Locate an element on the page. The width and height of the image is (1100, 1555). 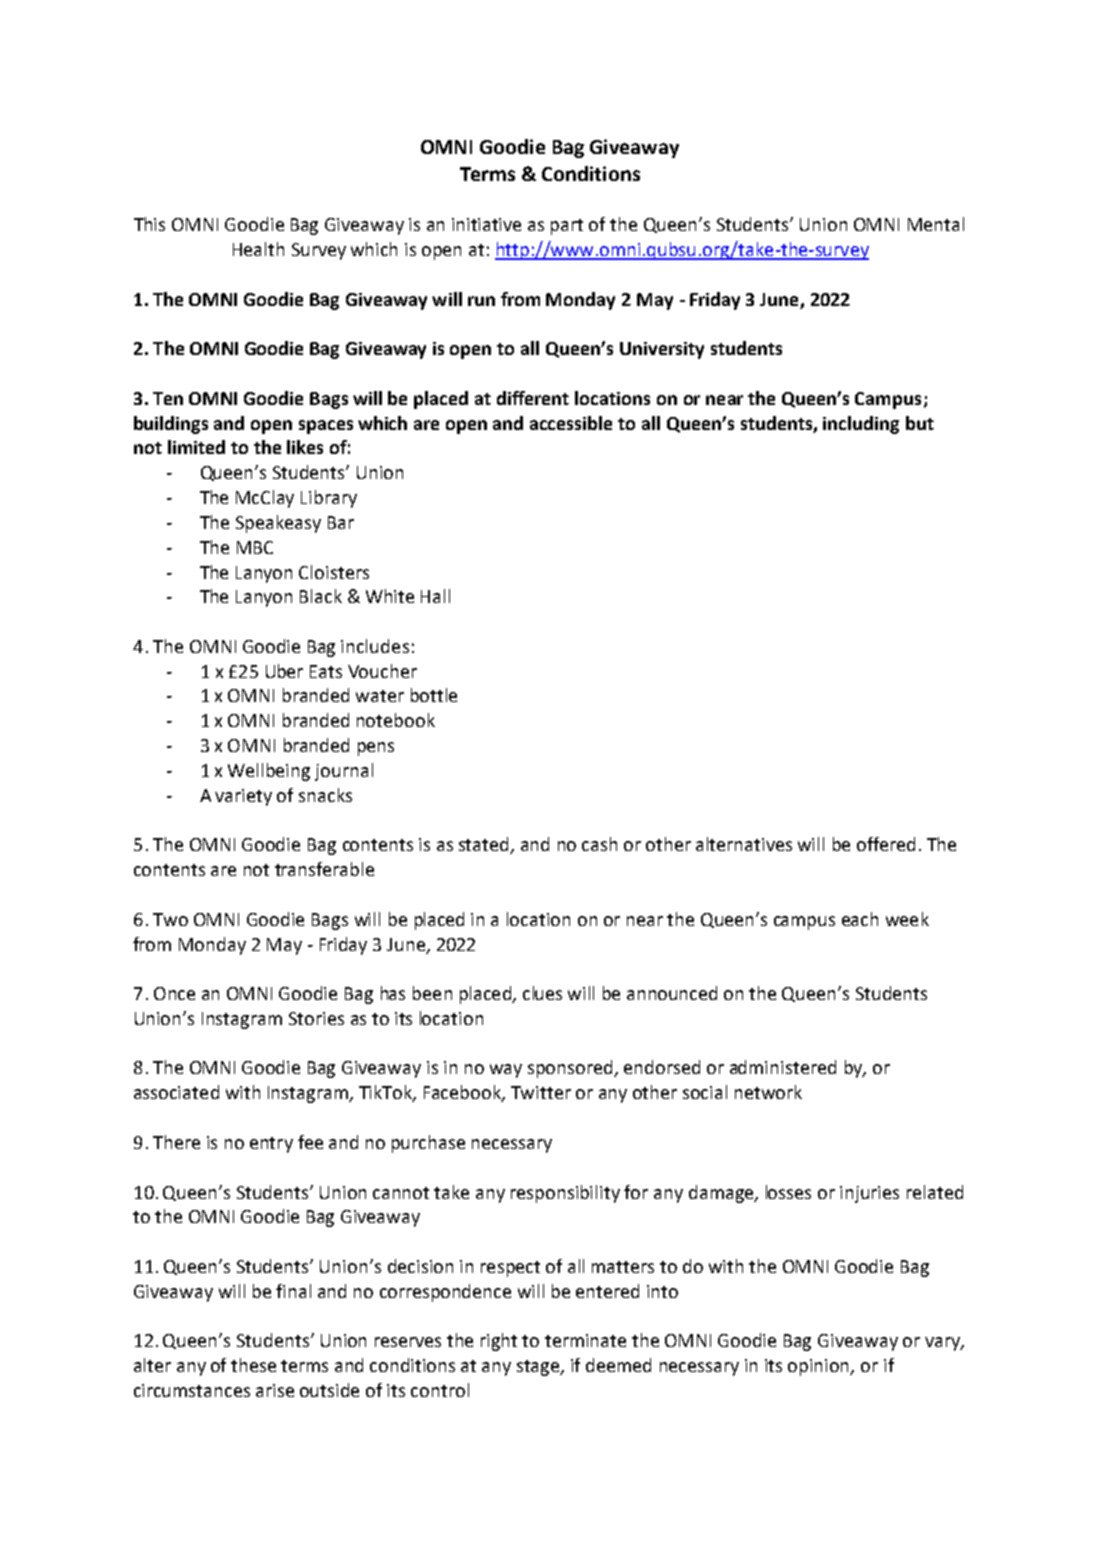
Uber is located at coordinates (284, 671).
